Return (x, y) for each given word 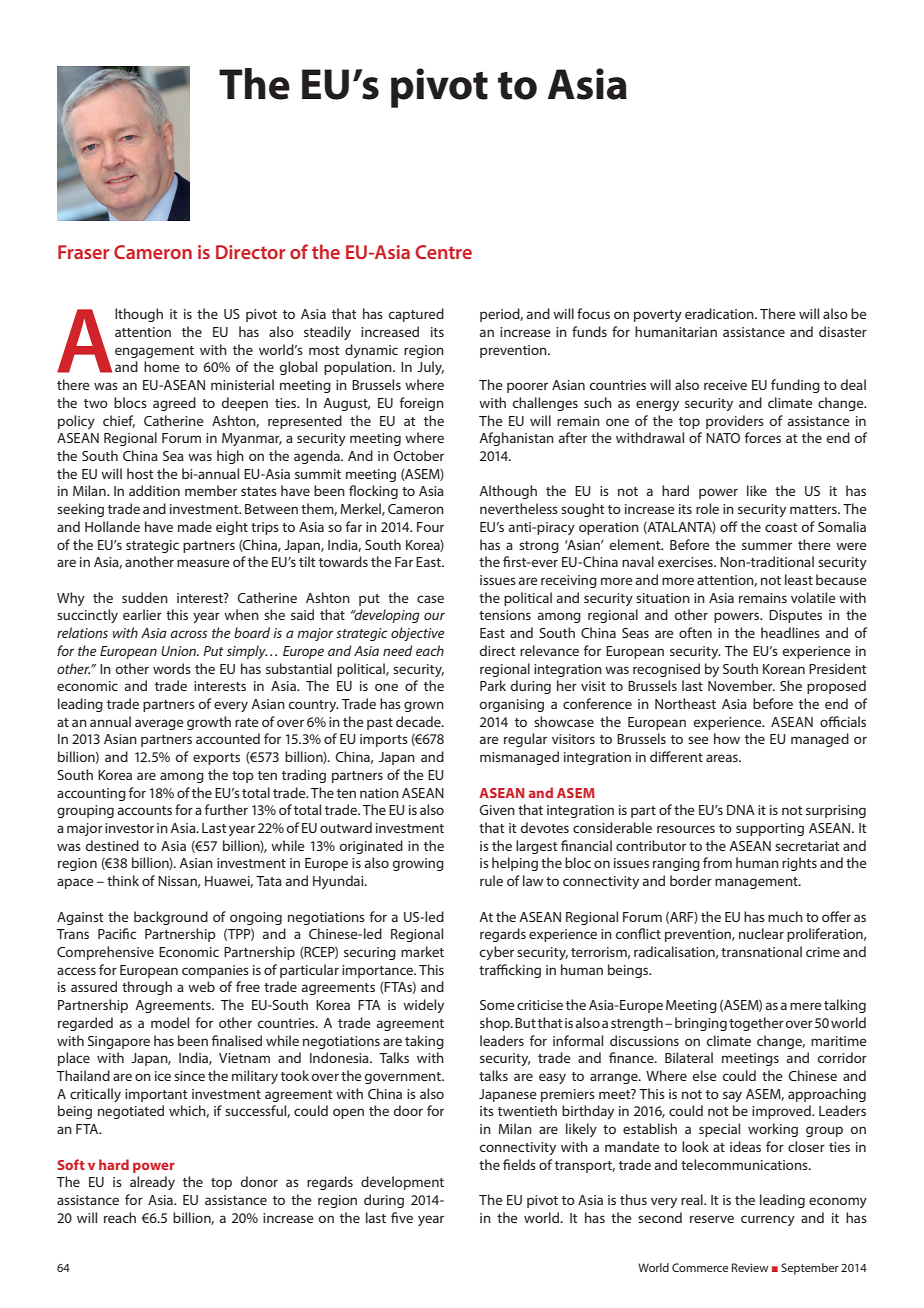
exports (216, 759)
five (402, 1217)
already (152, 1183)
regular (525, 740)
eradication (720, 313)
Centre (443, 252)
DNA (741, 810)
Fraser (83, 252)
